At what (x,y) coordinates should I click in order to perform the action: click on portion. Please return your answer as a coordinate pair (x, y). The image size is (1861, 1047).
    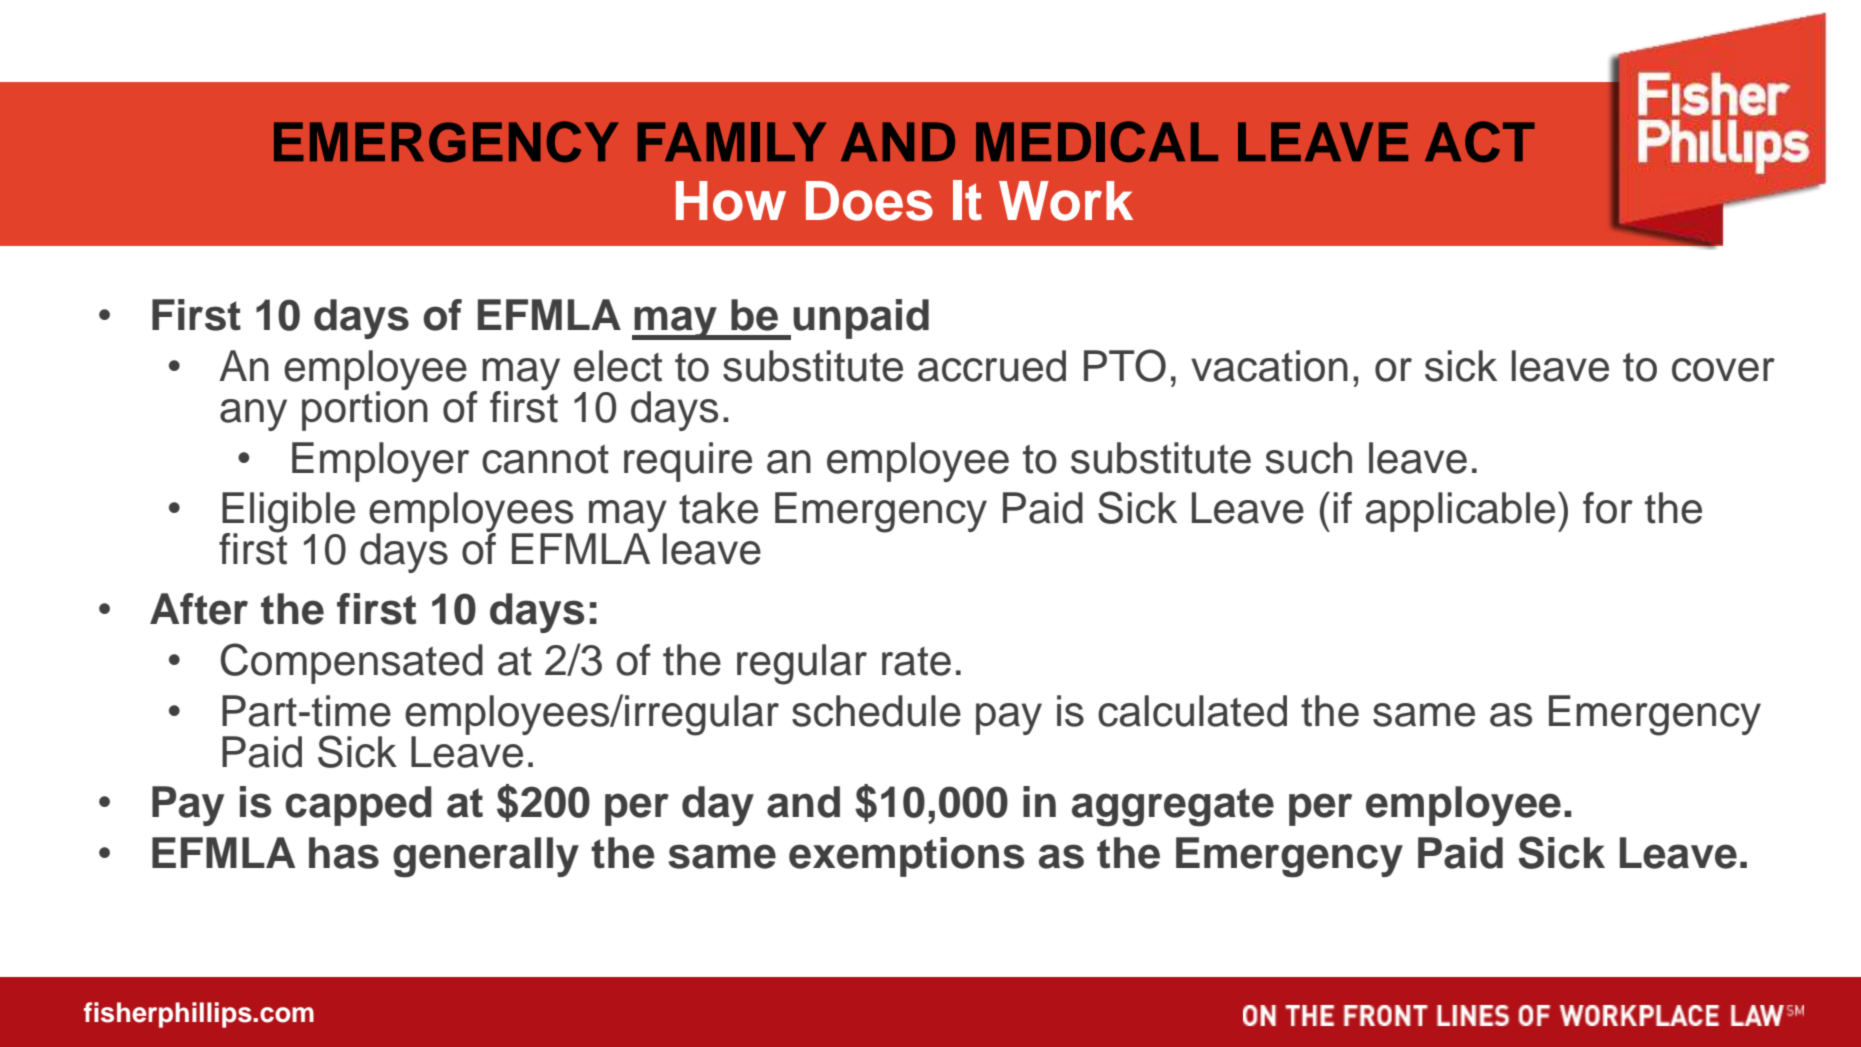
    Looking at the image, I should click on (365, 410).
